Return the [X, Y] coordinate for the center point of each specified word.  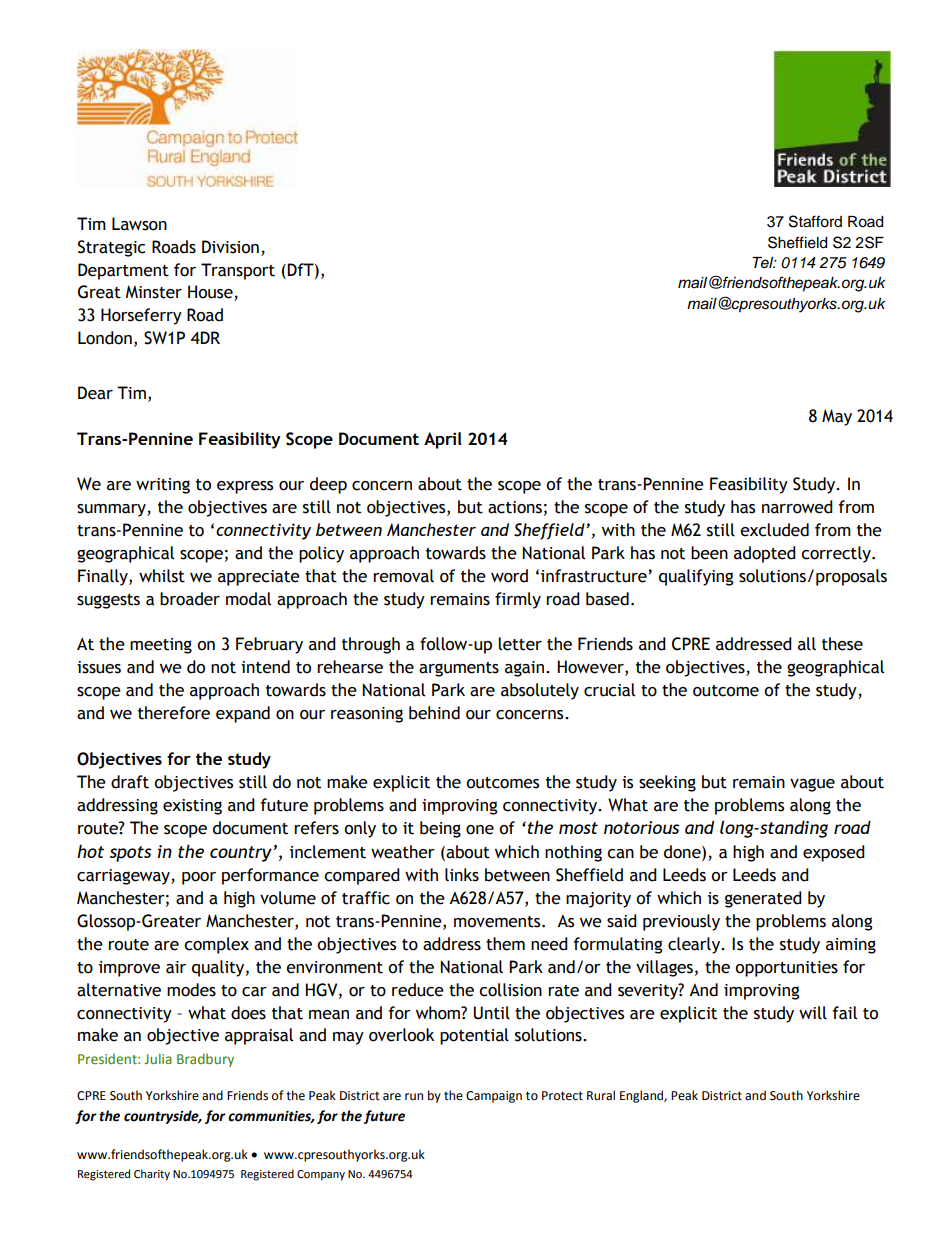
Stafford [815, 221]
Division [230, 247]
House [211, 293]
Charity [152, 1175]
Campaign [494, 1097]
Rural [601, 1095]
